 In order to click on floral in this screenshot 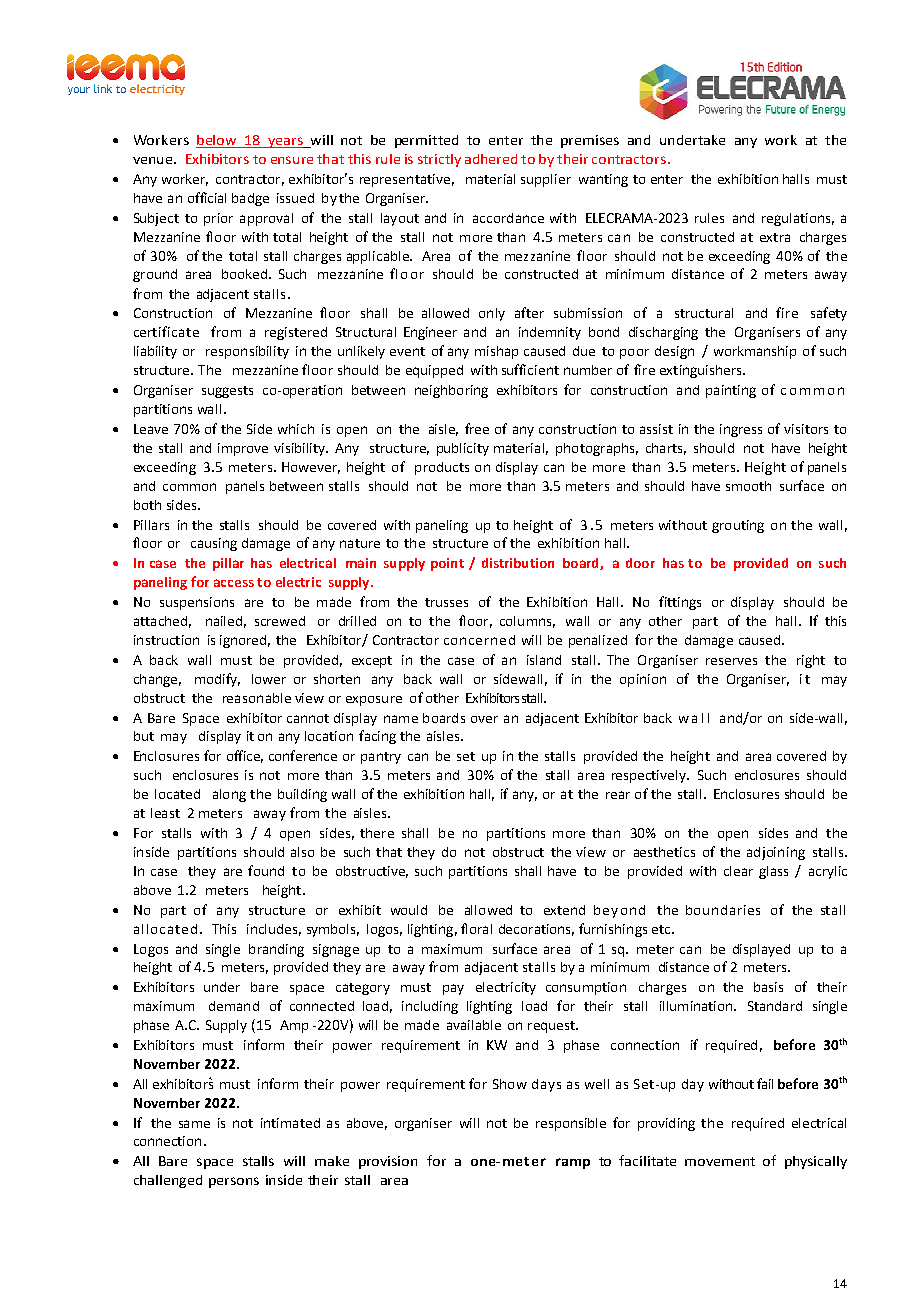, I will do `click(476, 928)`.
